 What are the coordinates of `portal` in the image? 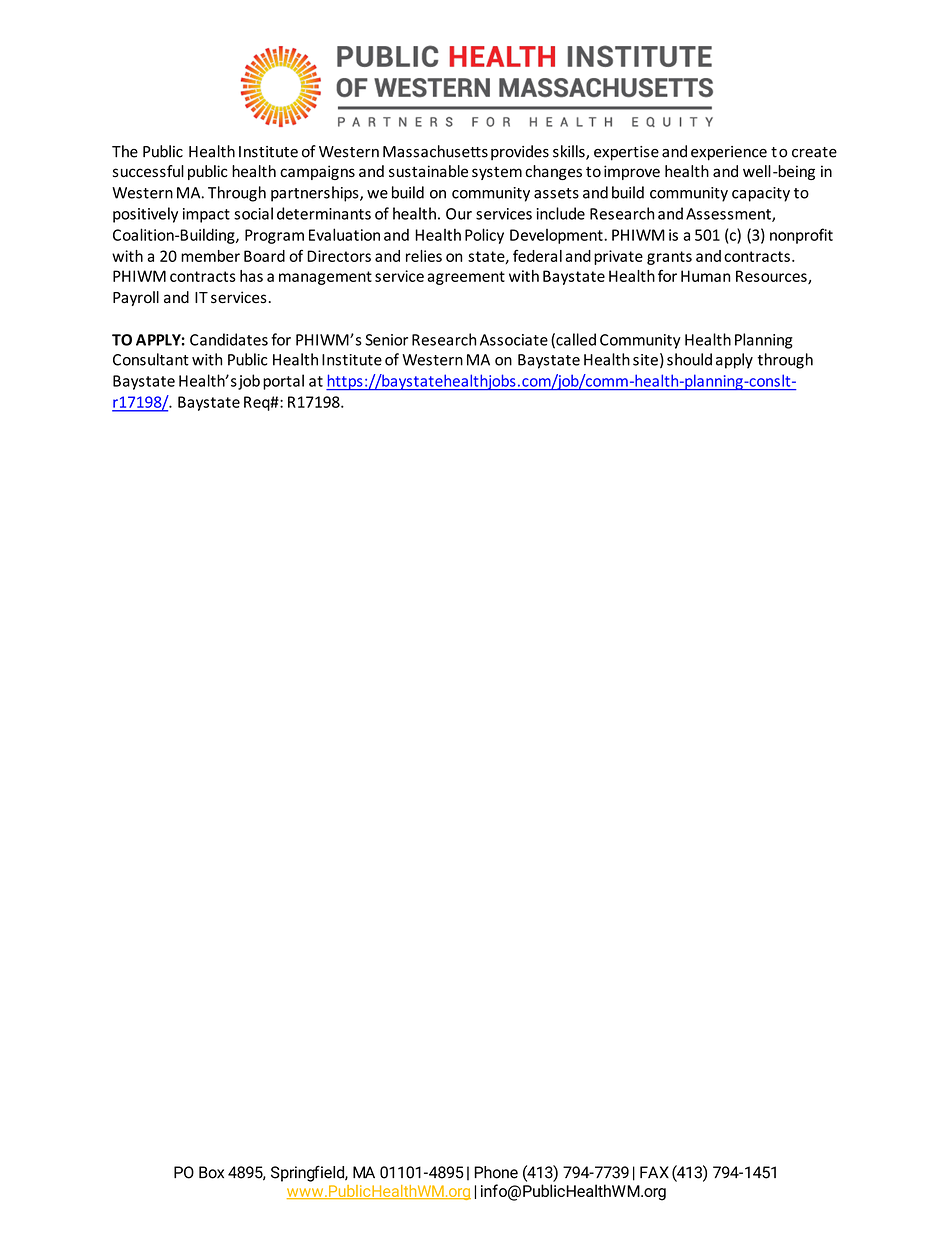 It's located at (283, 382).
